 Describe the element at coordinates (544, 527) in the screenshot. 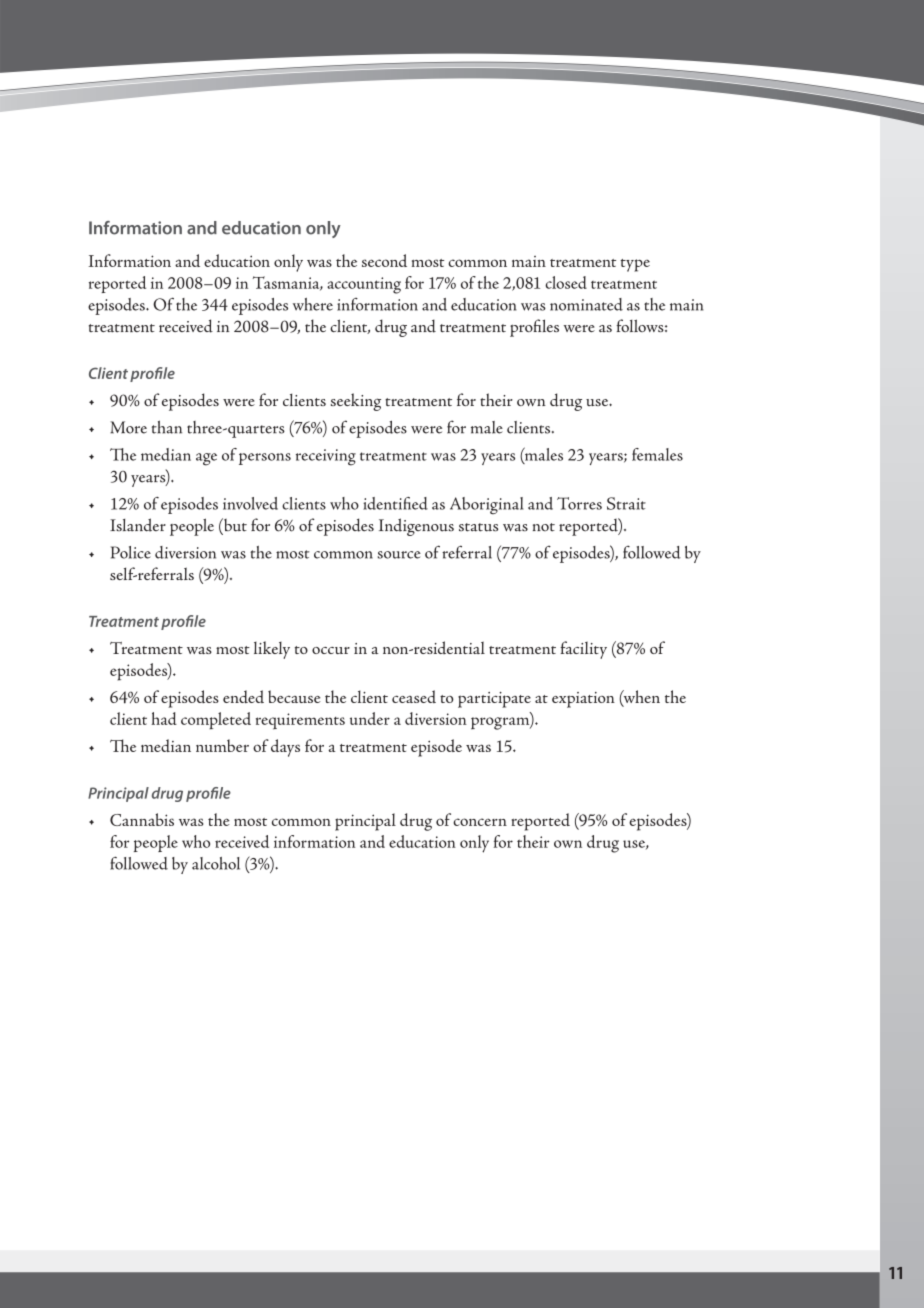

I see `not` at that location.
